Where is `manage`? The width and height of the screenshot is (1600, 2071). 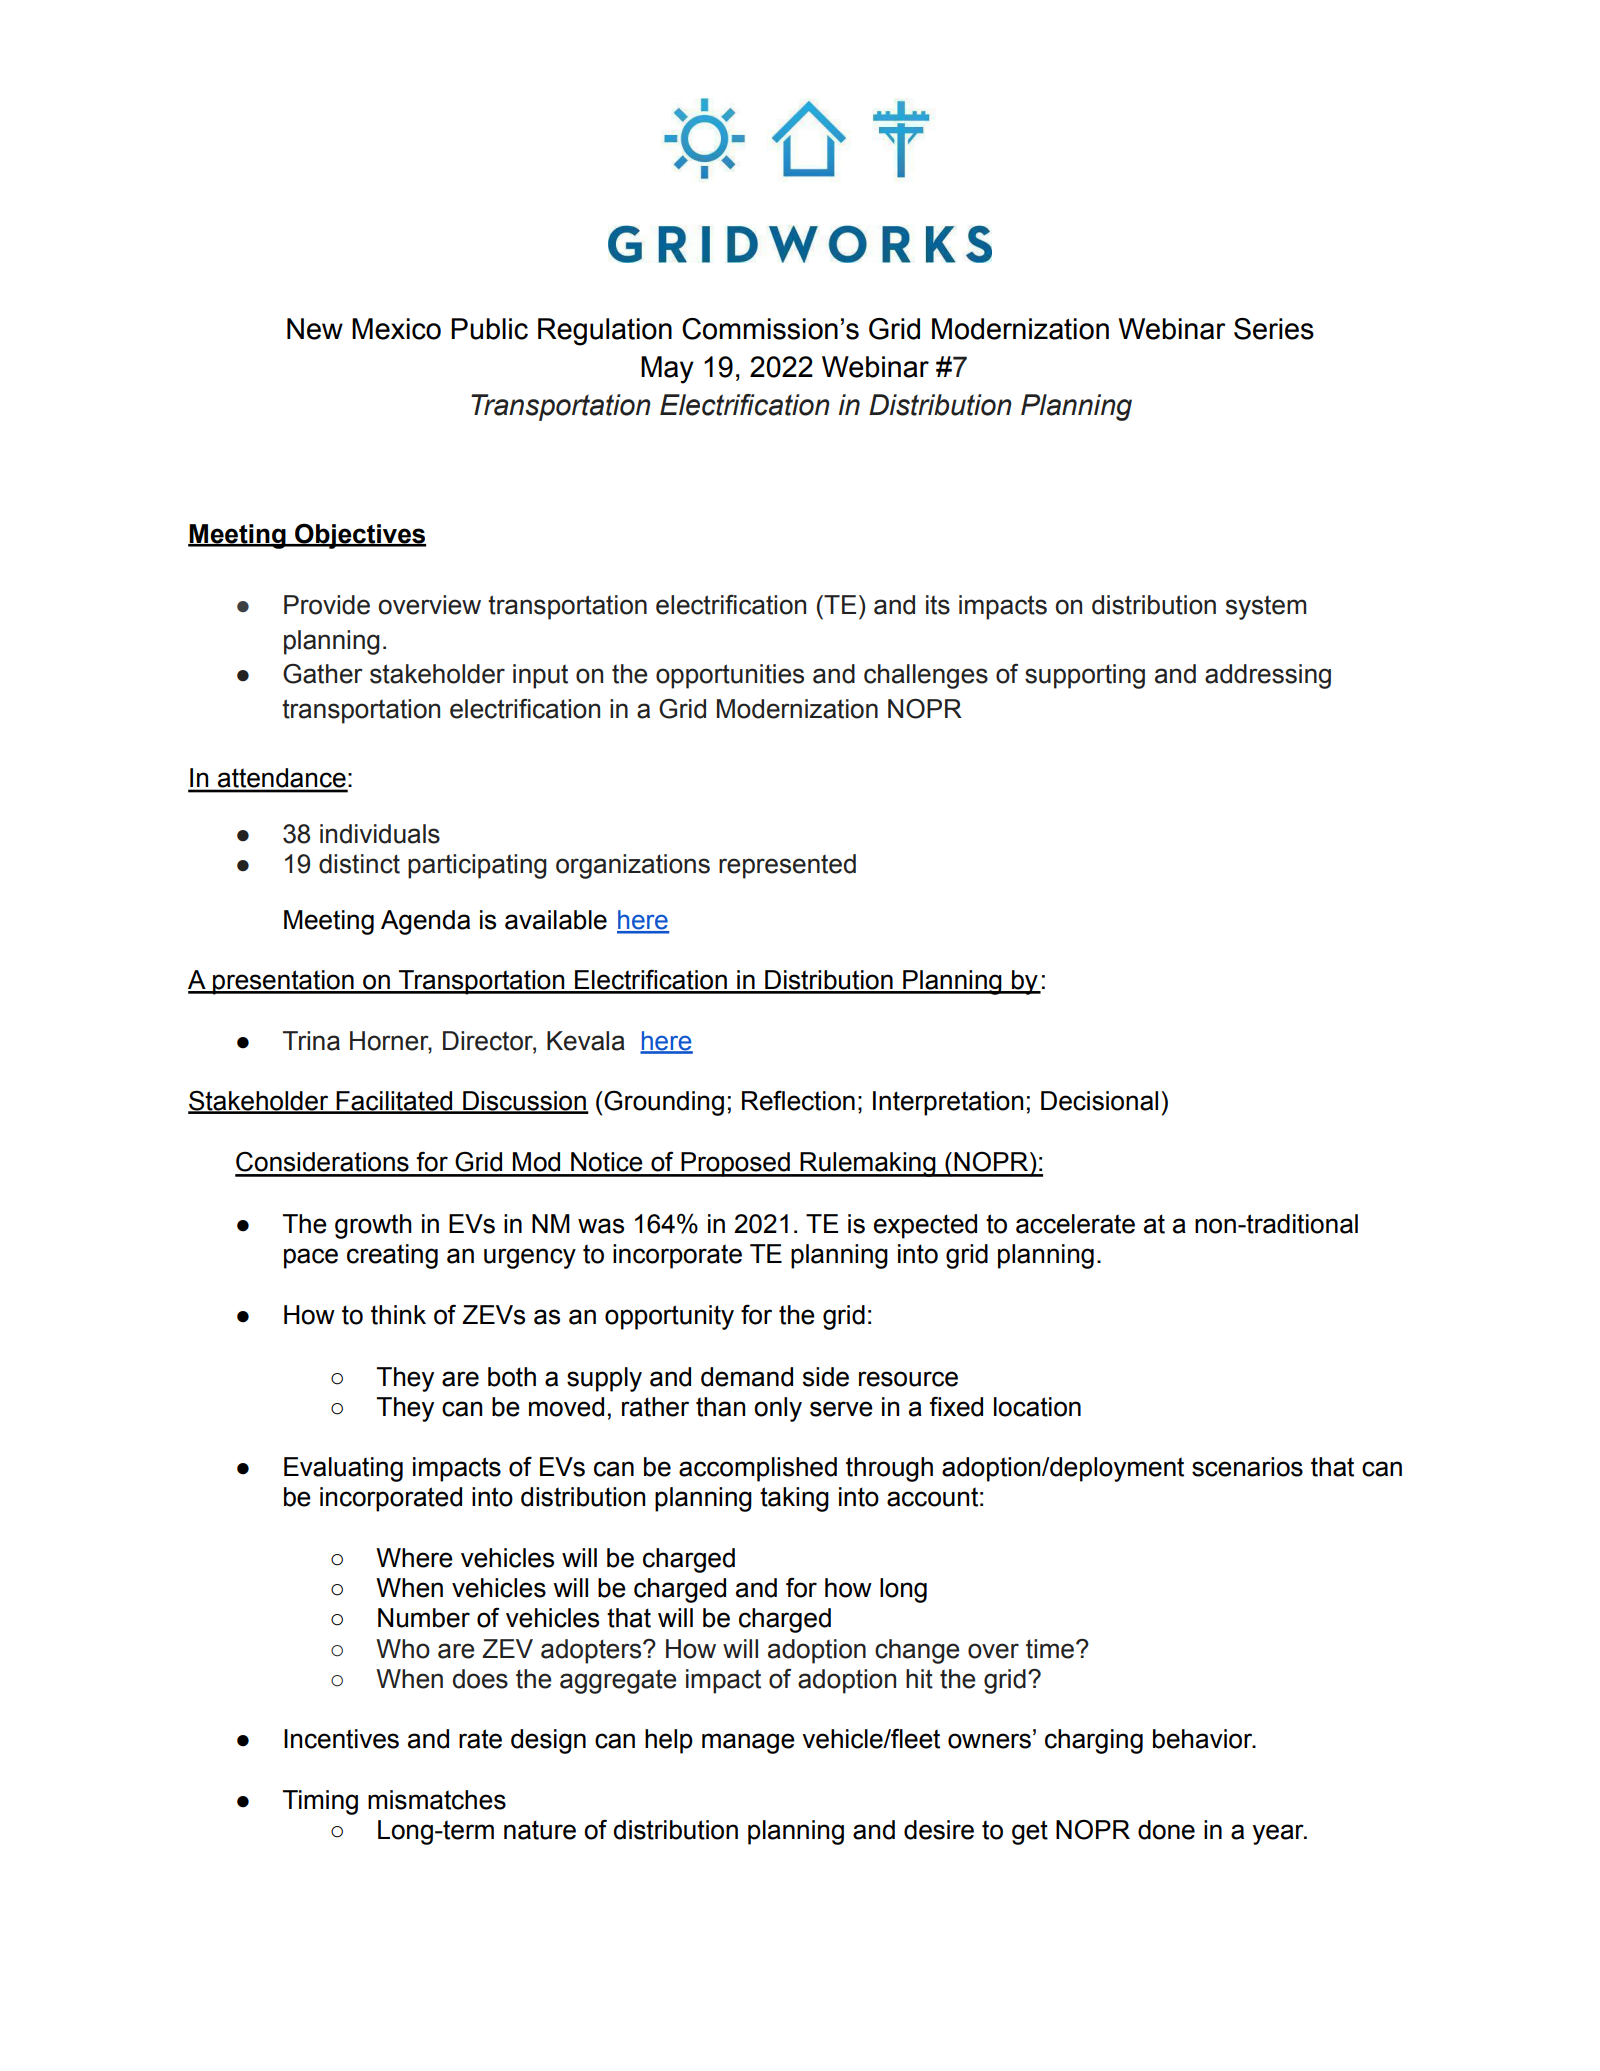
manage is located at coordinates (748, 1743).
